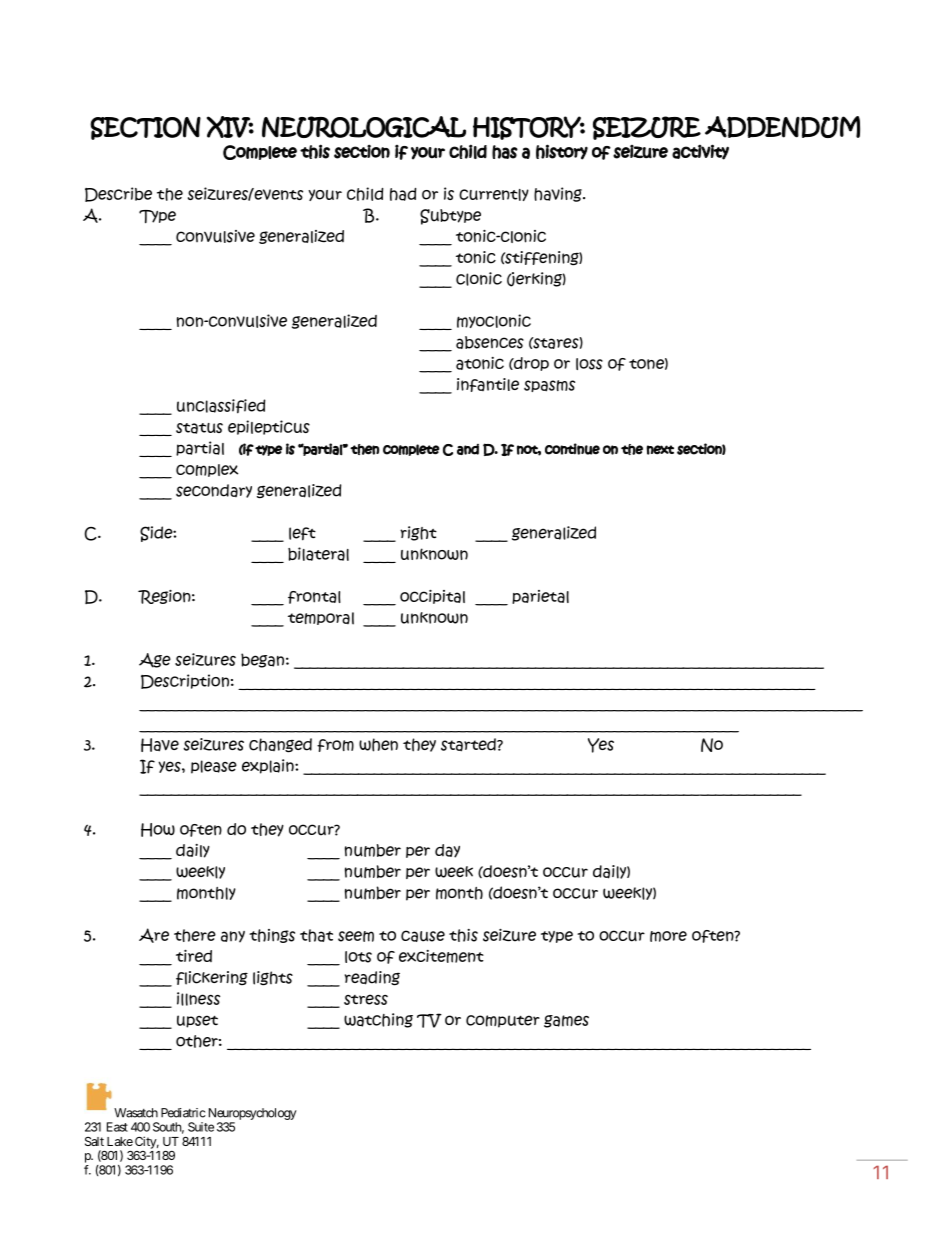 The height and width of the page is (1233, 952). I want to click on more, so click(668, 936).
